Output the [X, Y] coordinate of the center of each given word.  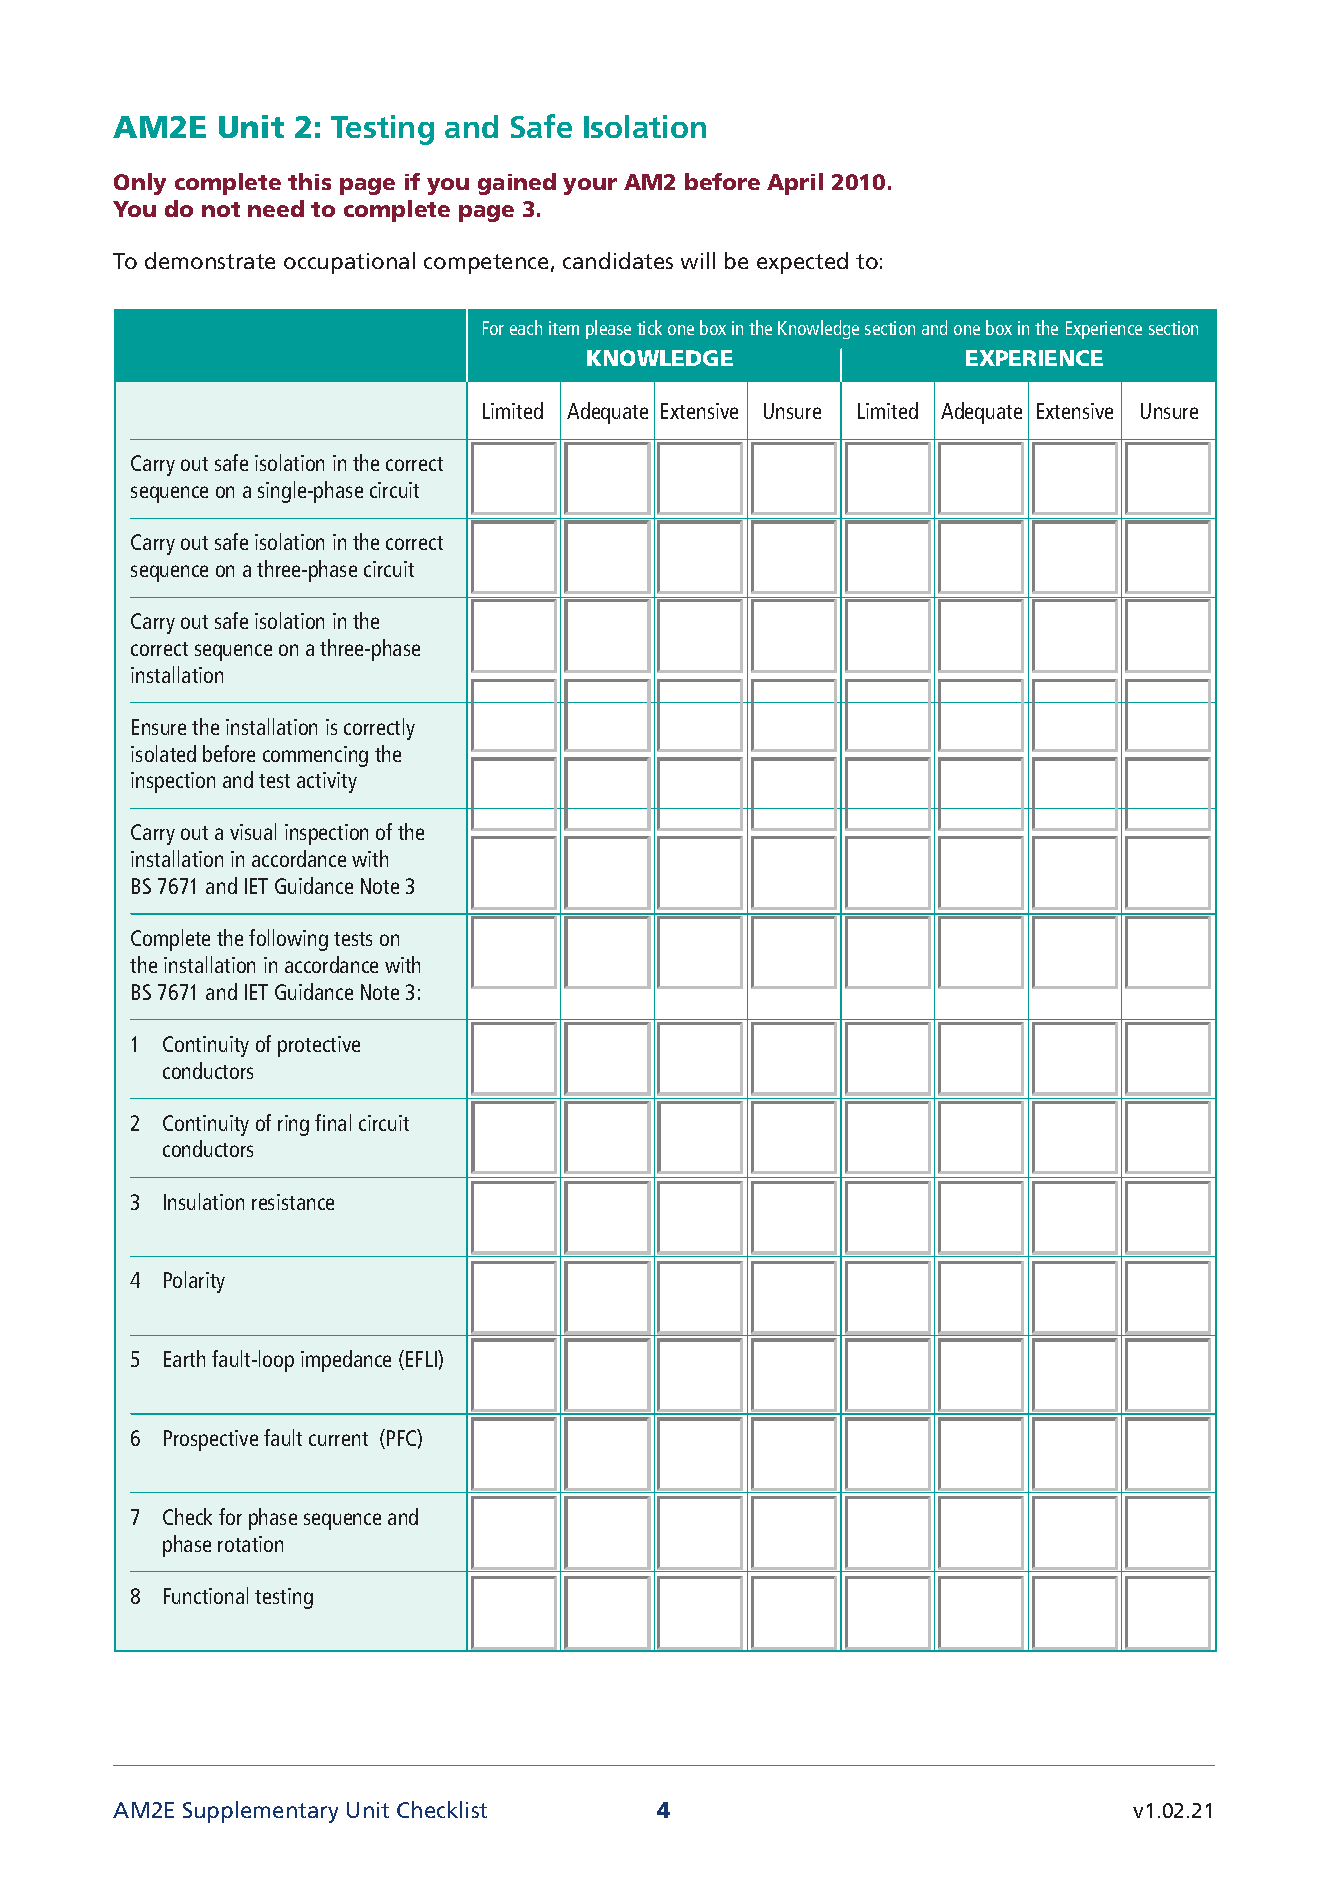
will [698, 260]
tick [649, 327]
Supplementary [260, 1812]
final [333, 1122]
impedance [346, 1361]
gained [517, 184]
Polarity [194, 1282]
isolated [163, 753]
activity [327, 782]
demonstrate [210, 260]
